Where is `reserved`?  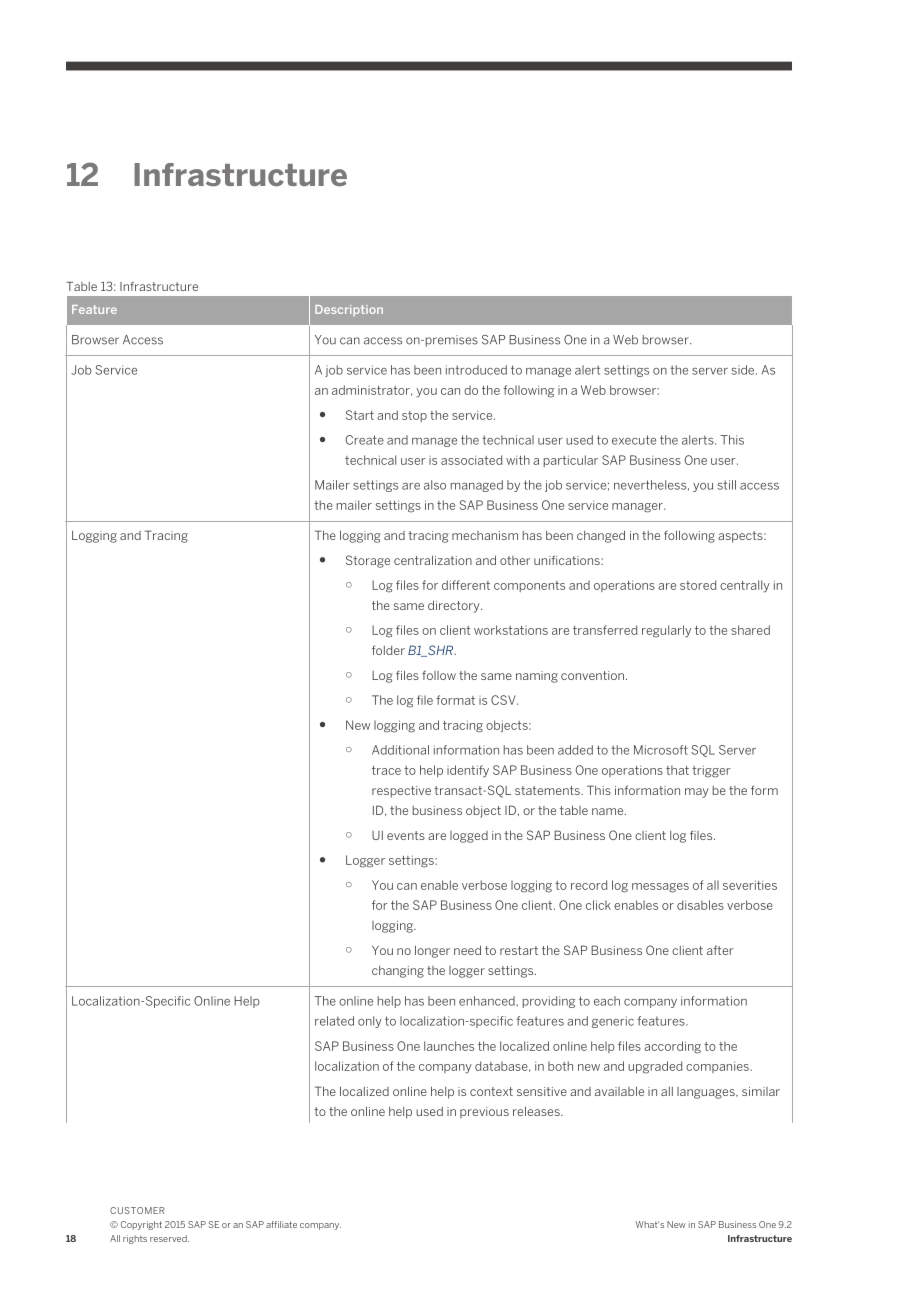
reserved is located at coordinates (169, 1238).
